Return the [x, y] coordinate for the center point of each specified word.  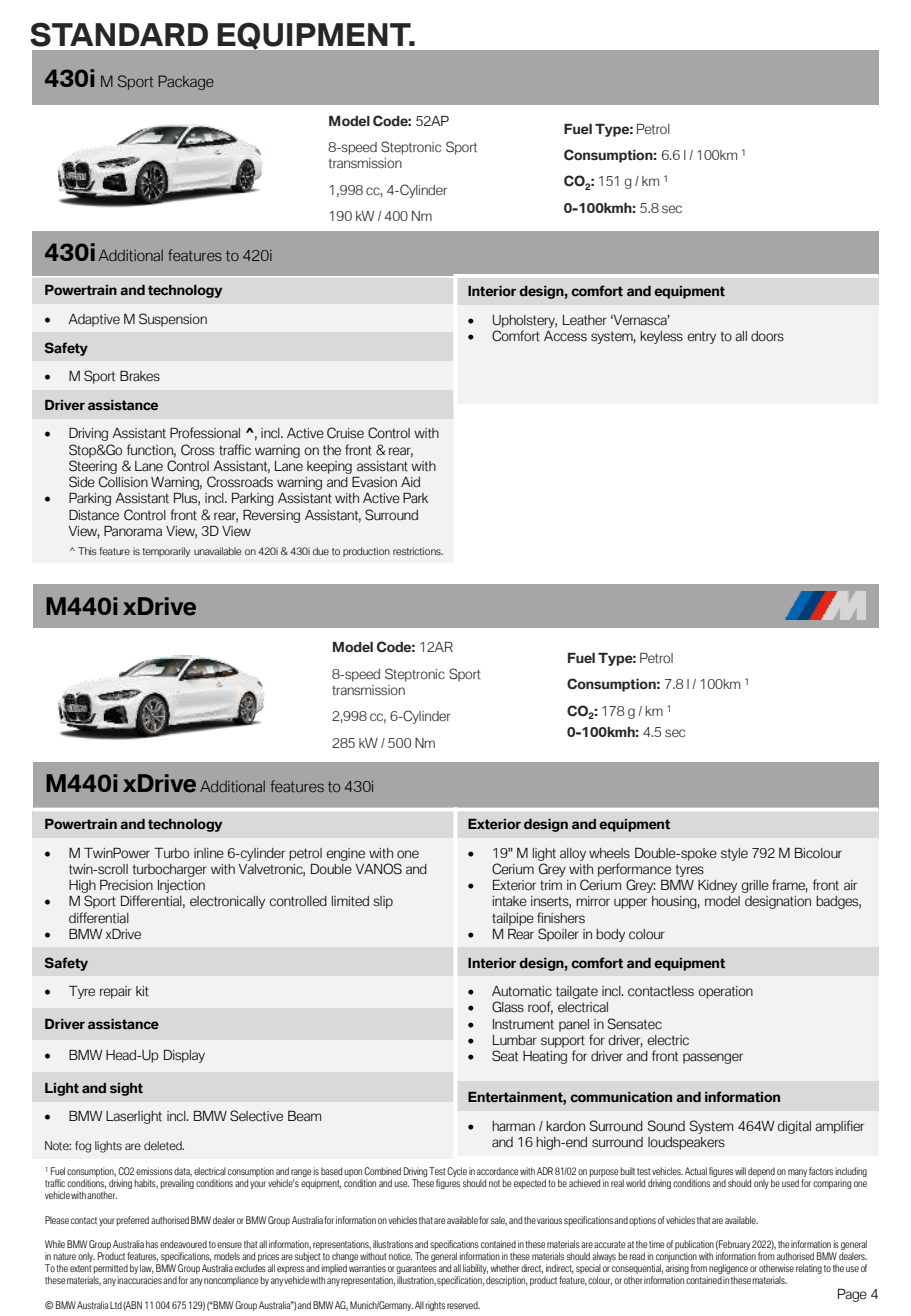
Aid [410, 482]
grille [755, 886]
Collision [123, 482]
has [152, 1244]
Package [186, 82]
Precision [126, 885]
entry [701, 337]
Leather [585, 320]
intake [510, 901]
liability [475, 1270]
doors [767, 336]
